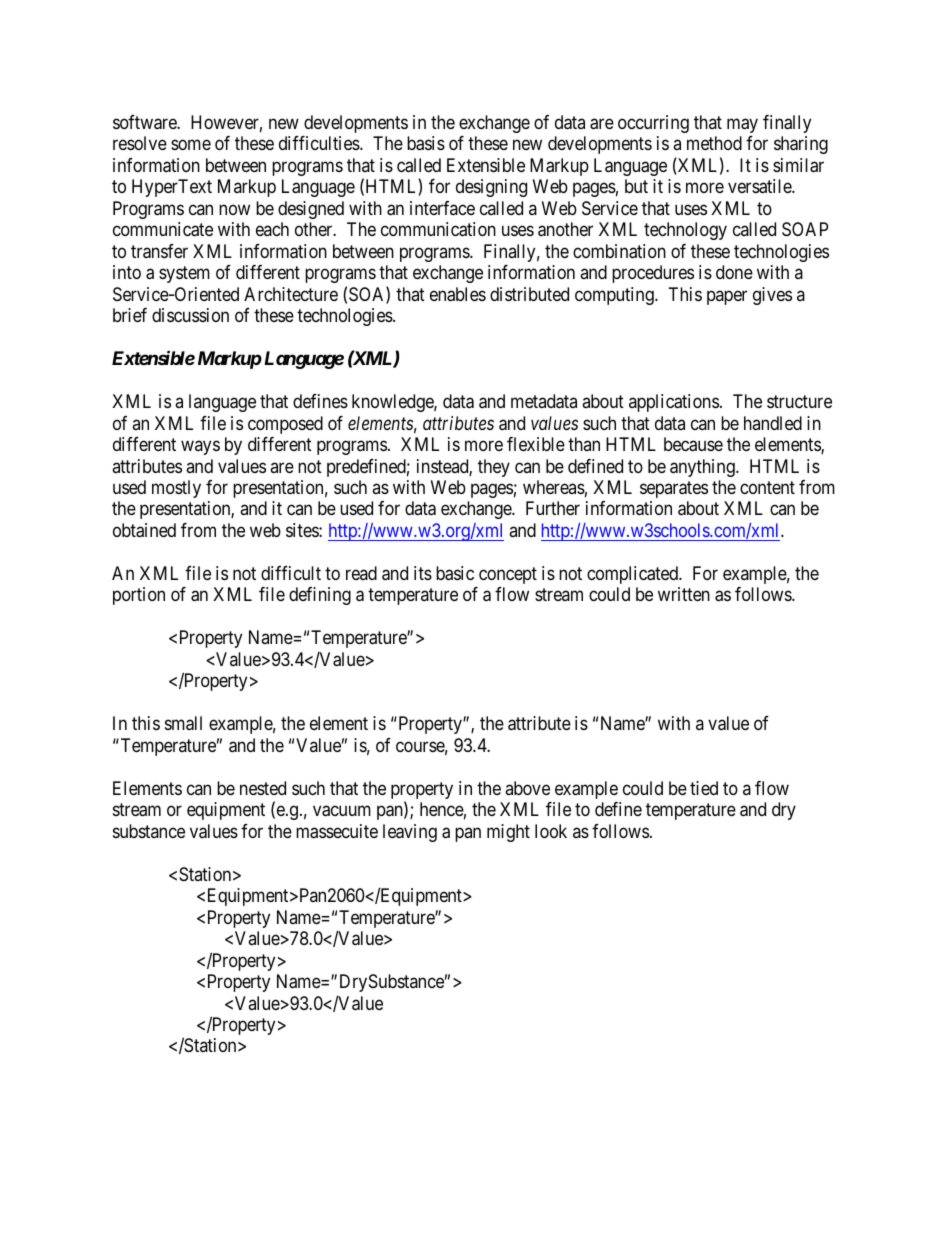  I want to click on written, so click(684, 594).
